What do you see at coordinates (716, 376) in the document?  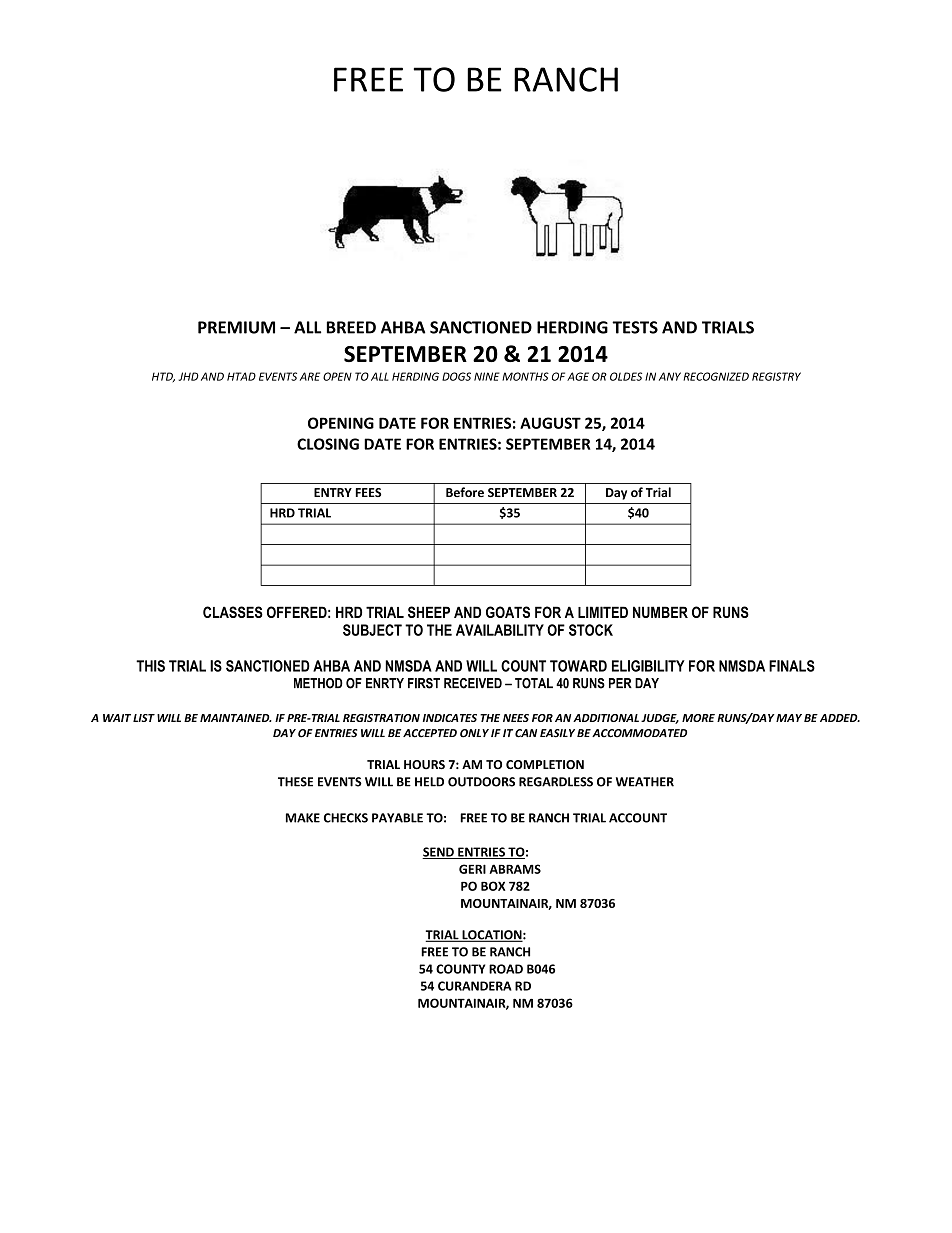 I see `RECOGNIZED` at bounding box center [716, 376].
